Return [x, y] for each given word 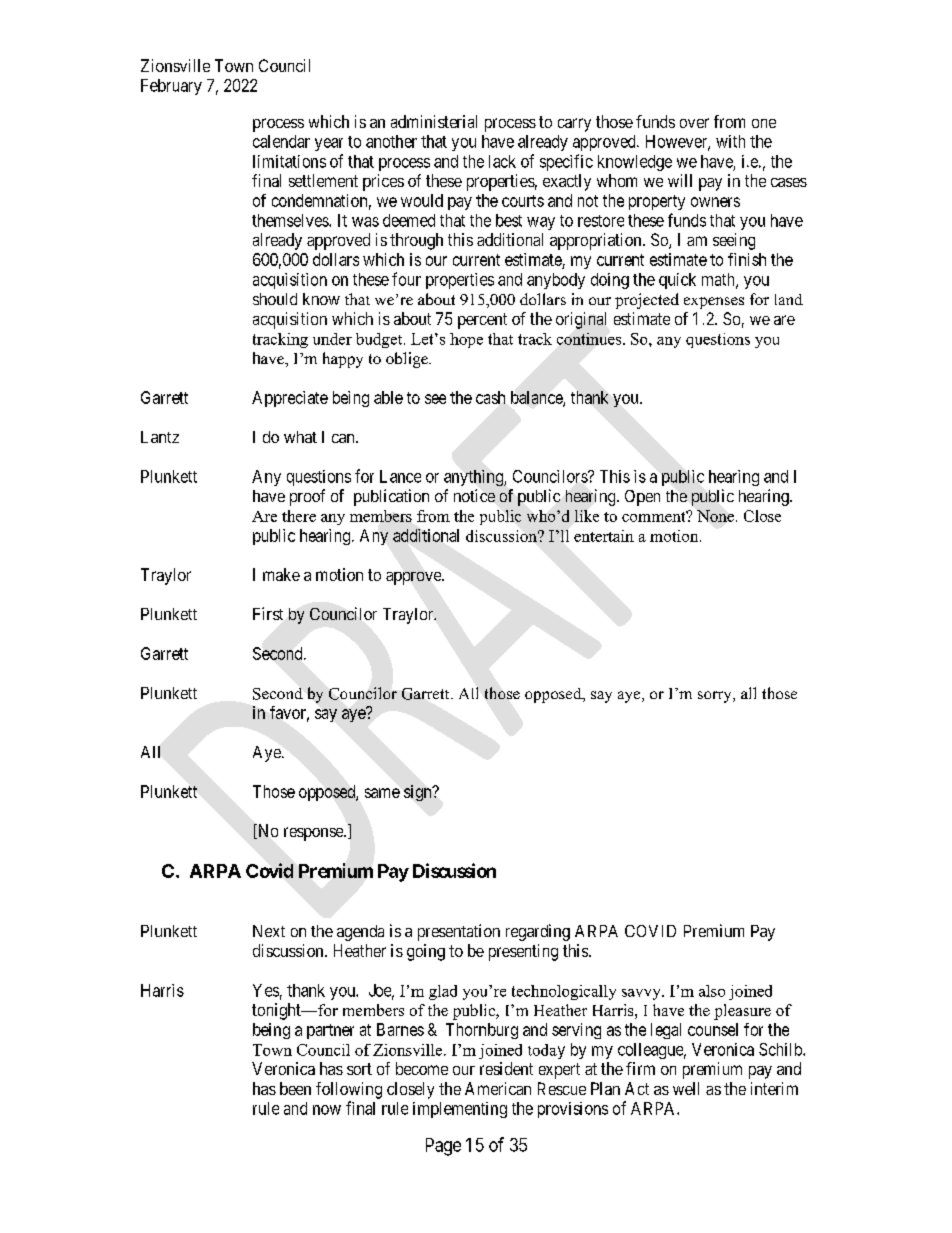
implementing [460, 1110]
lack [502, 161]
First [268, 613]
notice [474, 495]
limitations [289, 161]
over [694, 123]
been [295, 1088]
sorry [716, 697]
